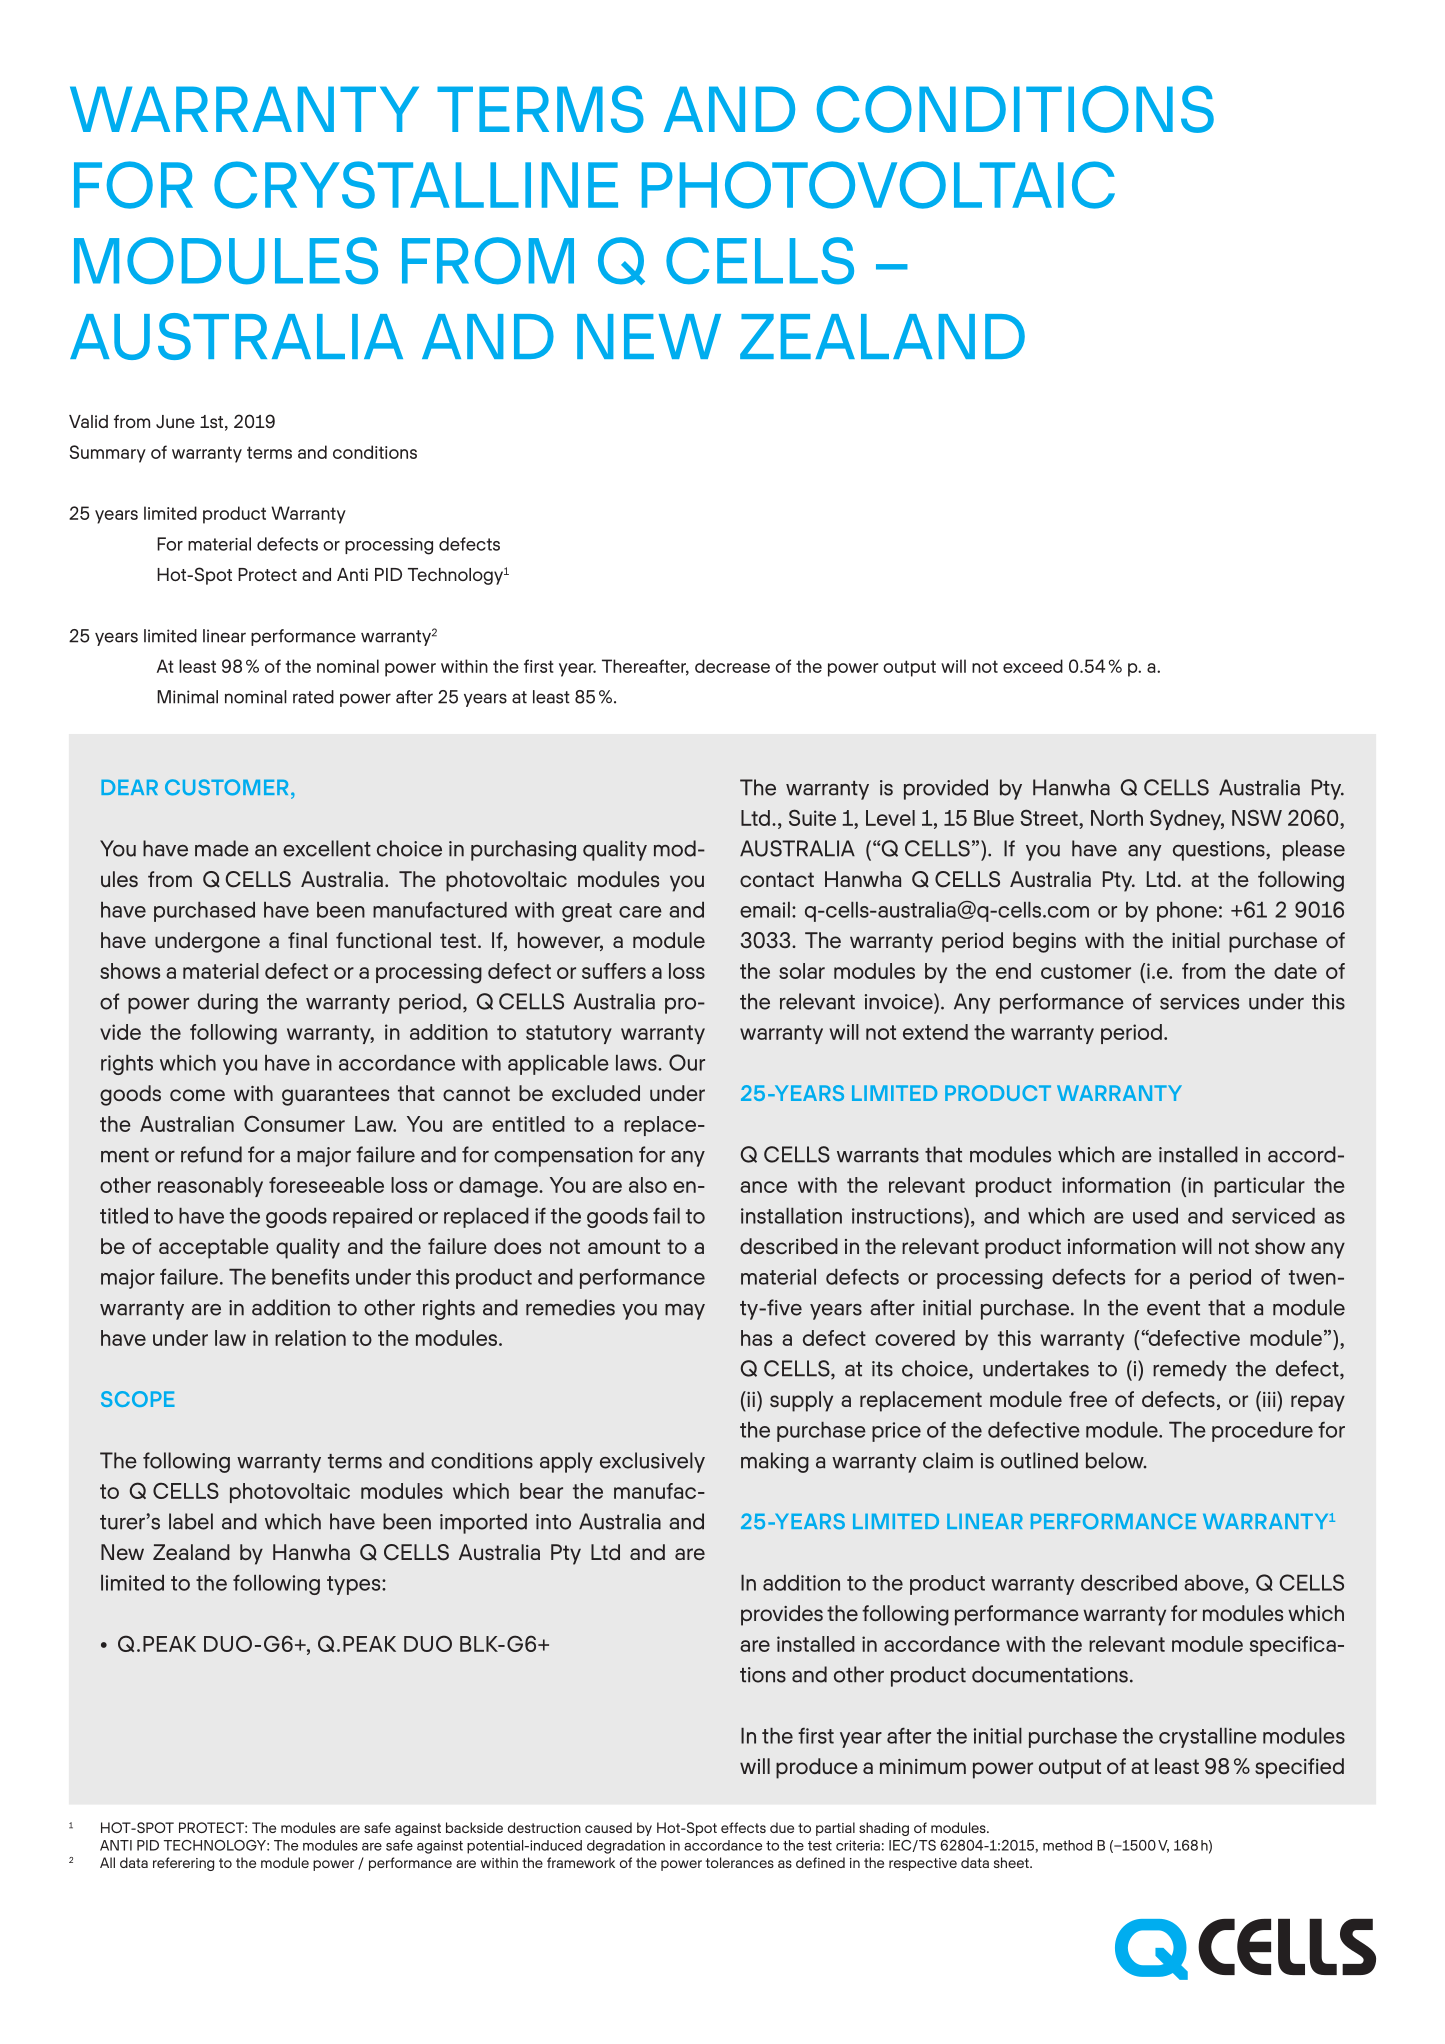 This screenshot has height=2044, width=1445. I want to click on final, so click(307, 940).
